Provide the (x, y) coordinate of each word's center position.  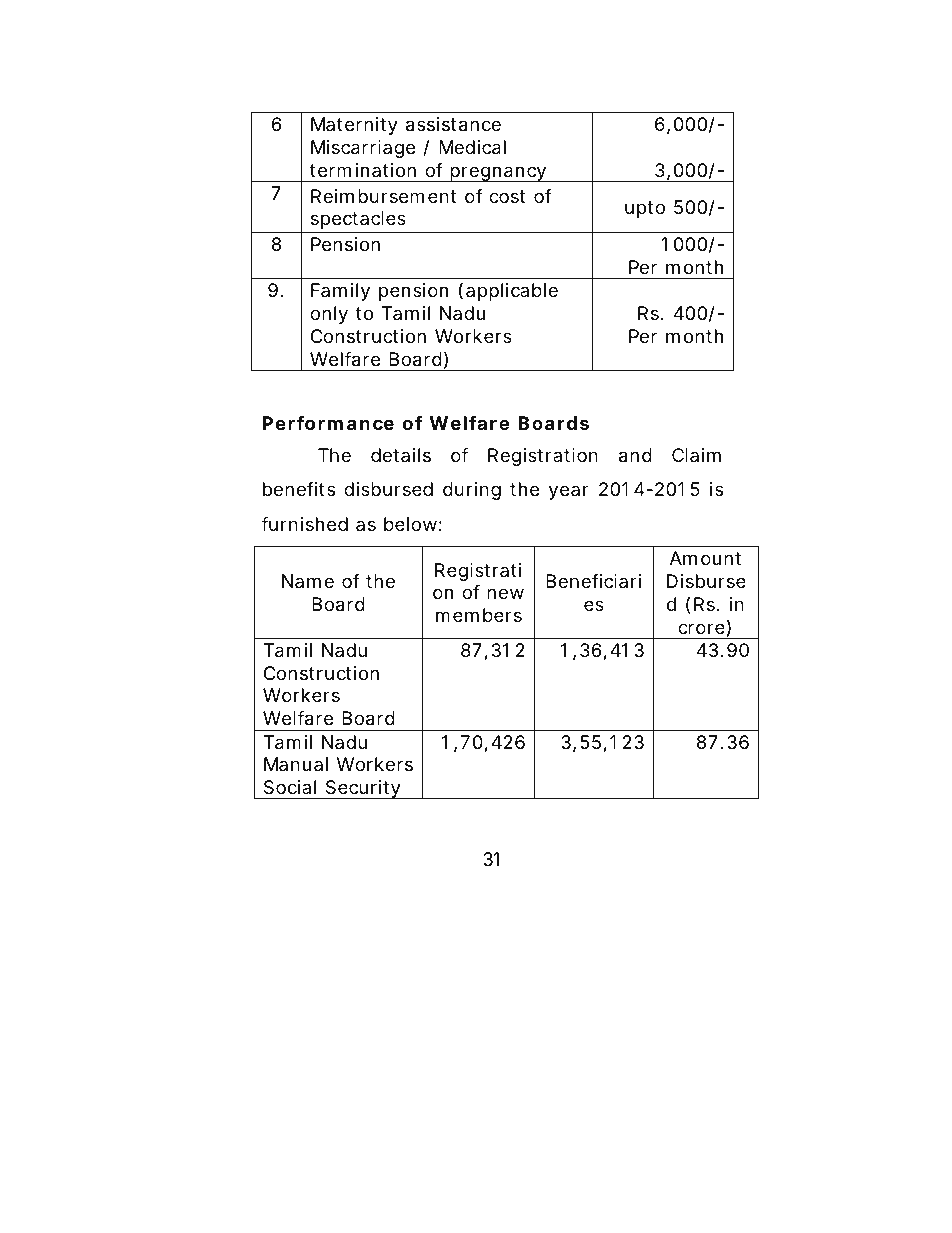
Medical (472, 147)
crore (701, 628)
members (479, 615)
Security (363, 789)
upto (645, 209)
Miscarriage (363, 149)
